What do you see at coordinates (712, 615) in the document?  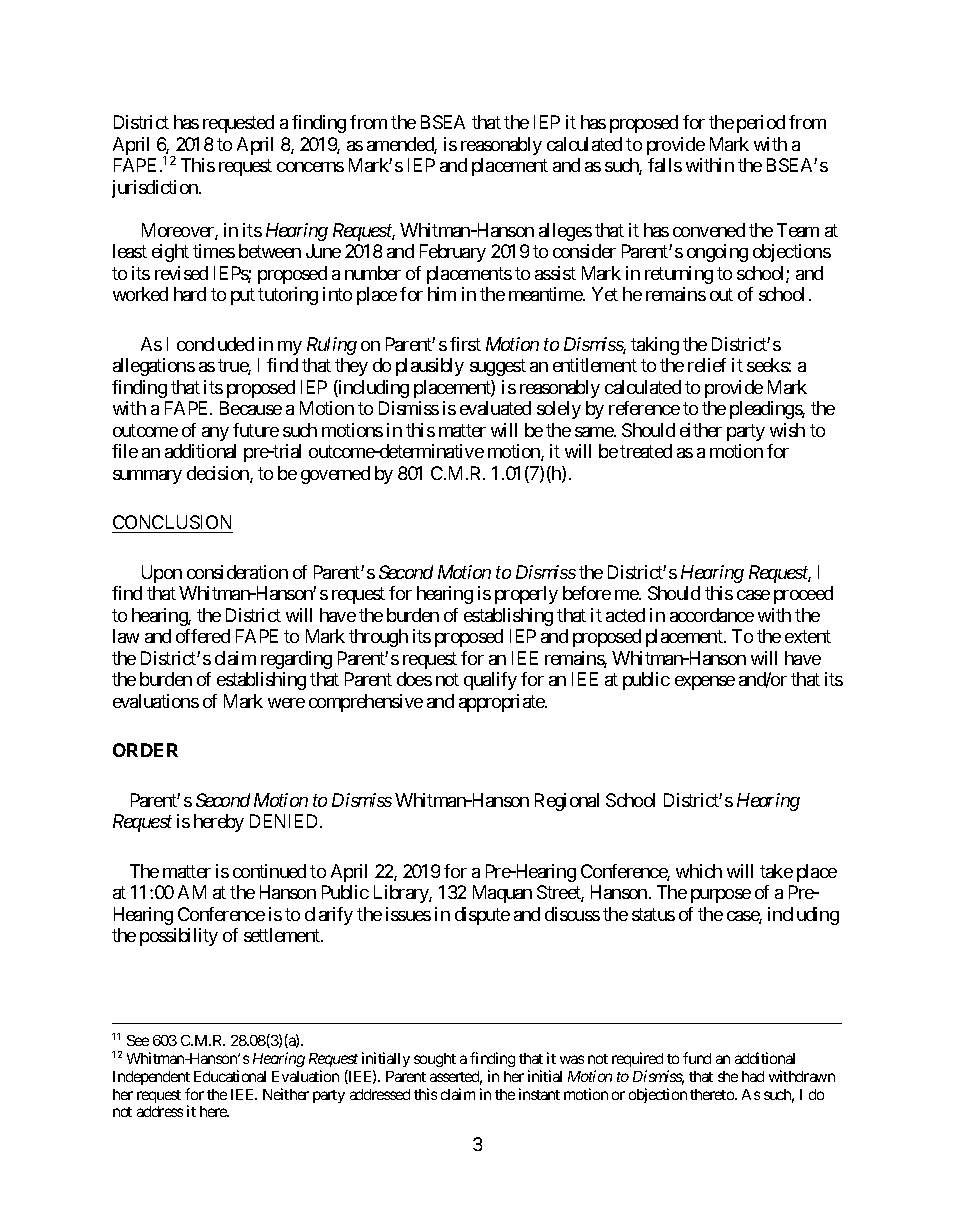 I see `accordance` at bounding box center [712, 615].
